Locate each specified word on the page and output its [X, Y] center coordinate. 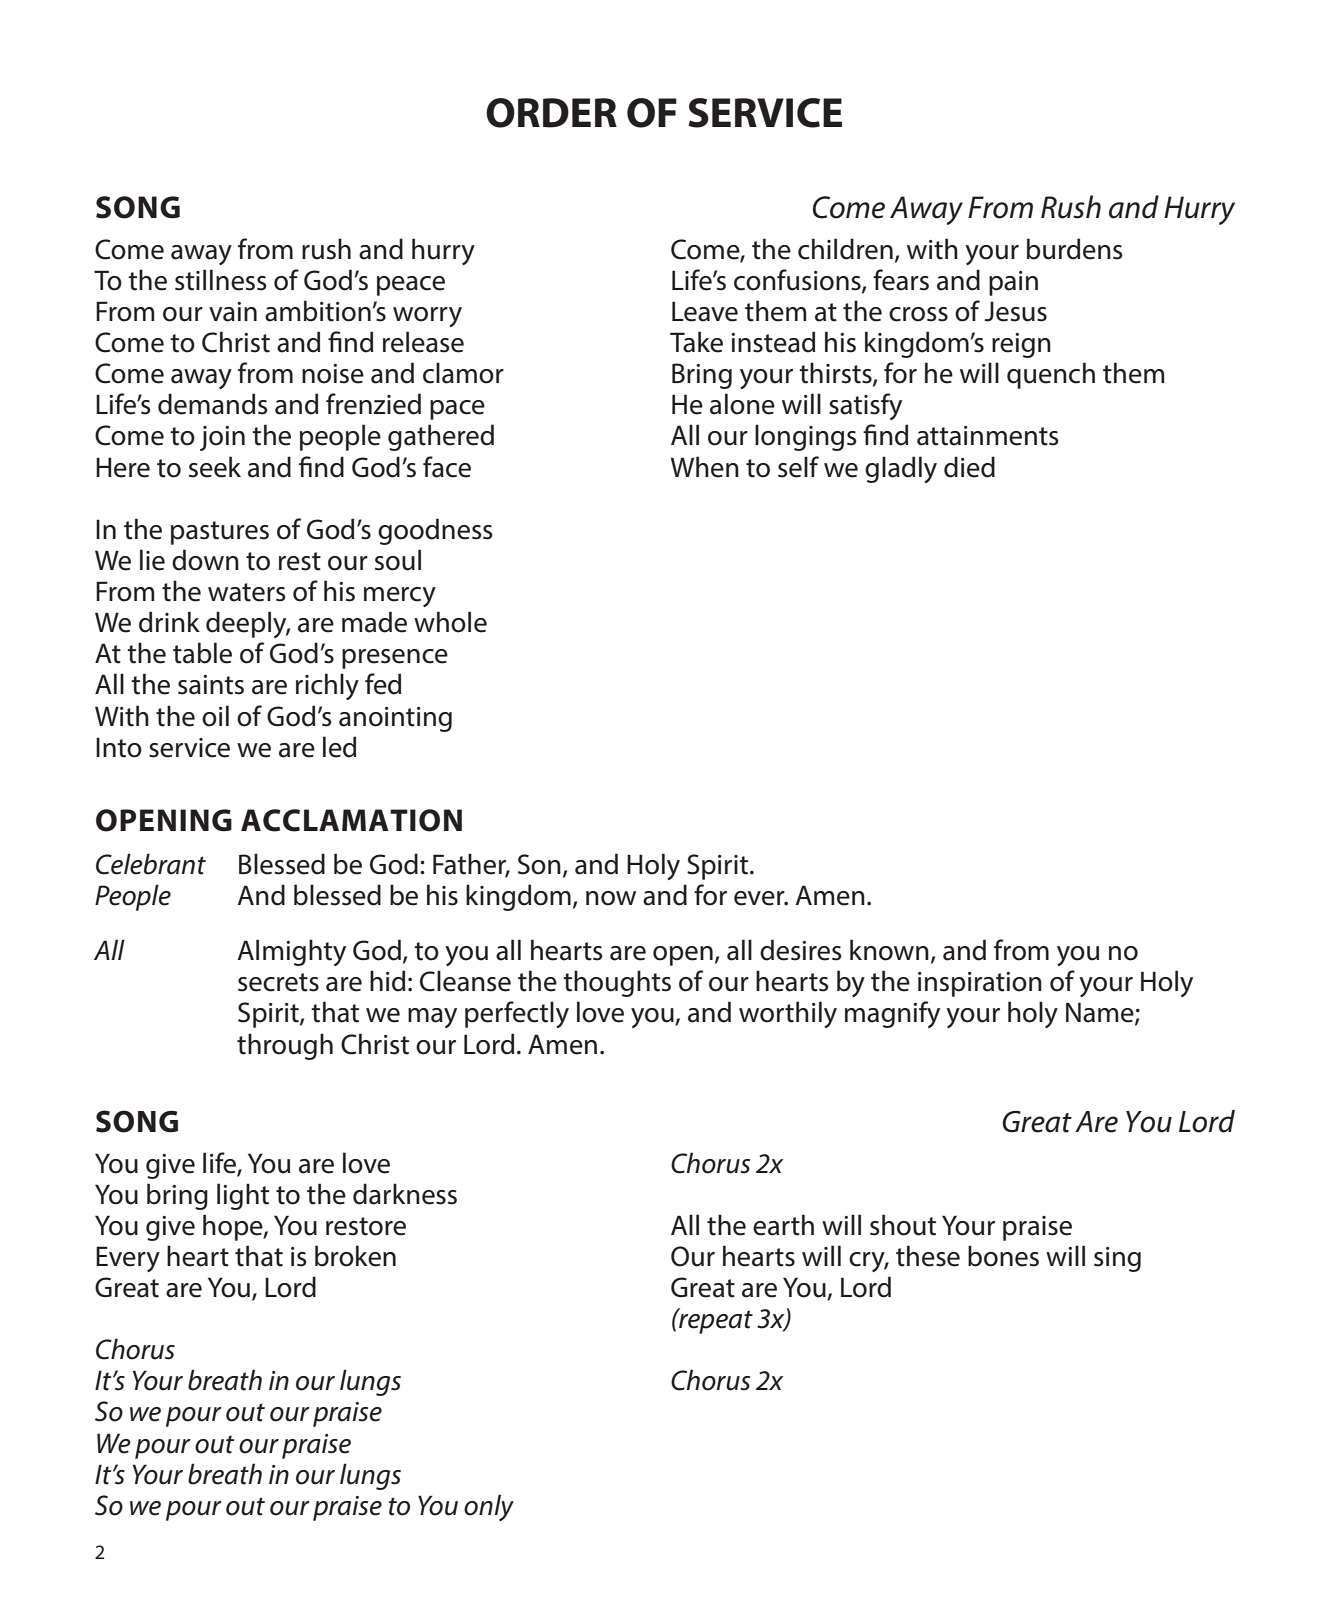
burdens [1075, 249]
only [489, 1507]
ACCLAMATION [351, 820]
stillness [221, 280]
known [889, 950]
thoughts [617, 983]
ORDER [551, 113]
